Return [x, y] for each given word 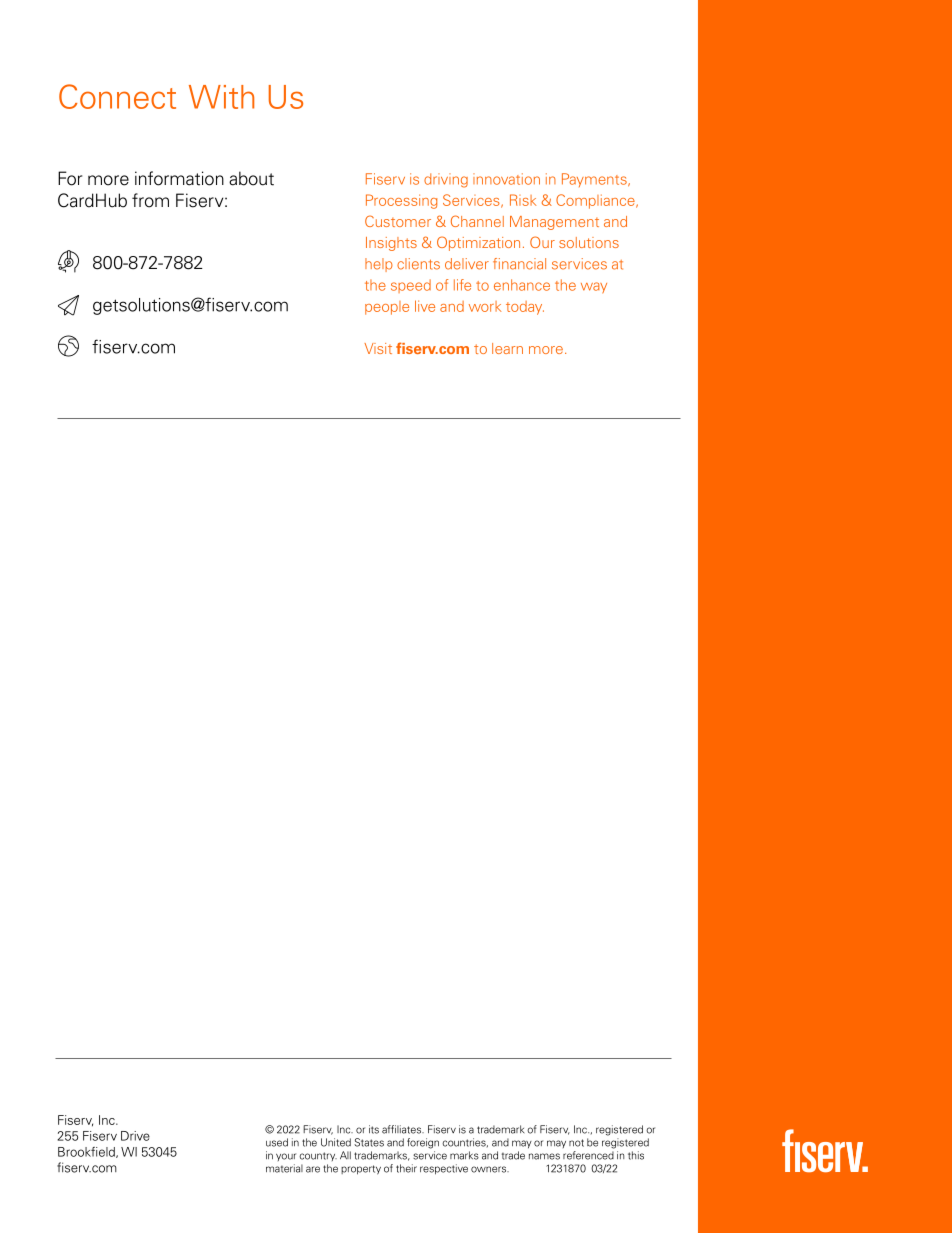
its [374, 1129]
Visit [378, 348]
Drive [135, 1136]
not [576, 1143]
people [387, 308]
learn [507, 348]
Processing [401, 201]
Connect [117, 96]
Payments [595, 180]
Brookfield [87, 1152]
